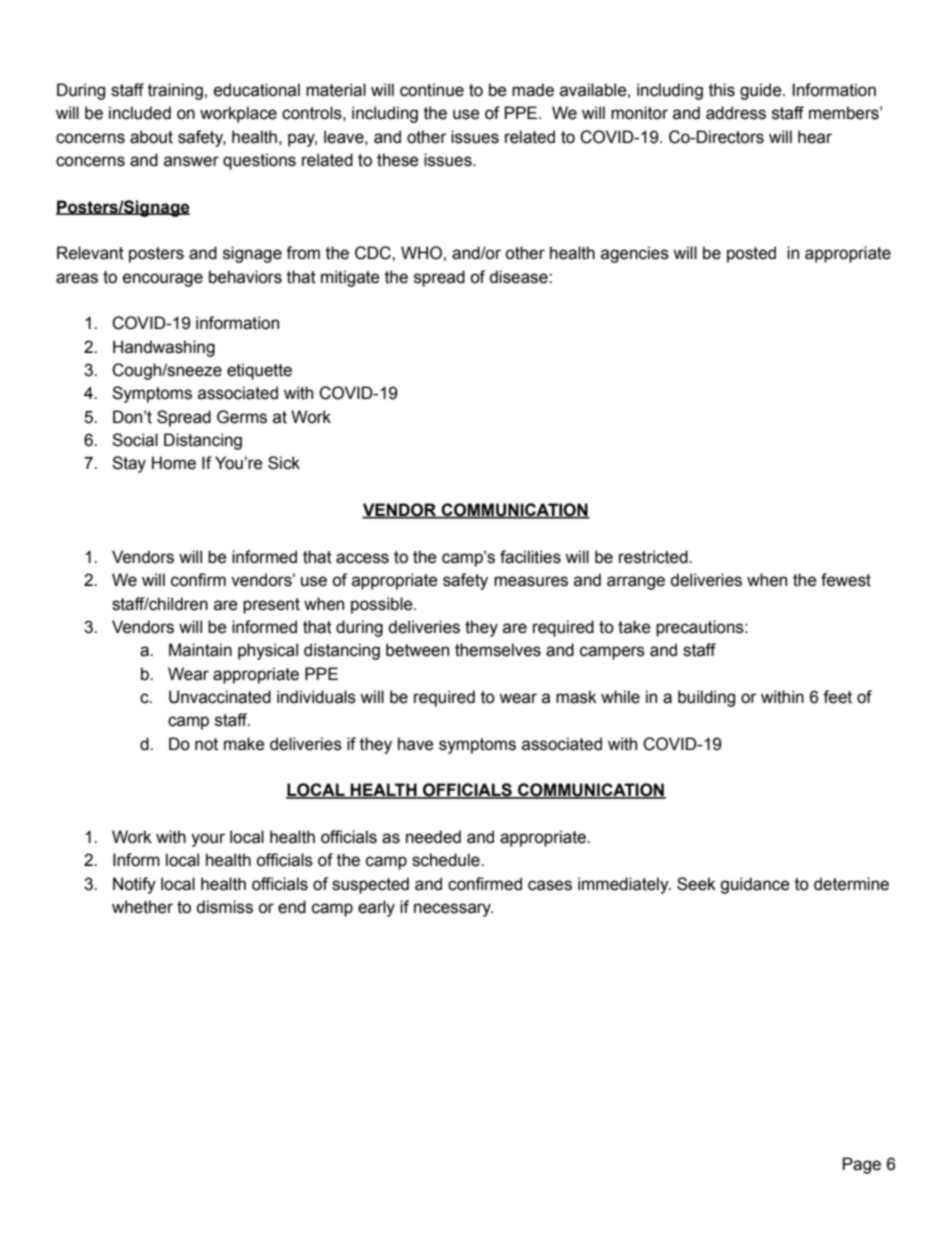 The height and width of the screenshot is (1233, 952). What do you see at coordinates (846, 580) in the screenshot?
I see `fewest` at bounding box center [846, 580].
